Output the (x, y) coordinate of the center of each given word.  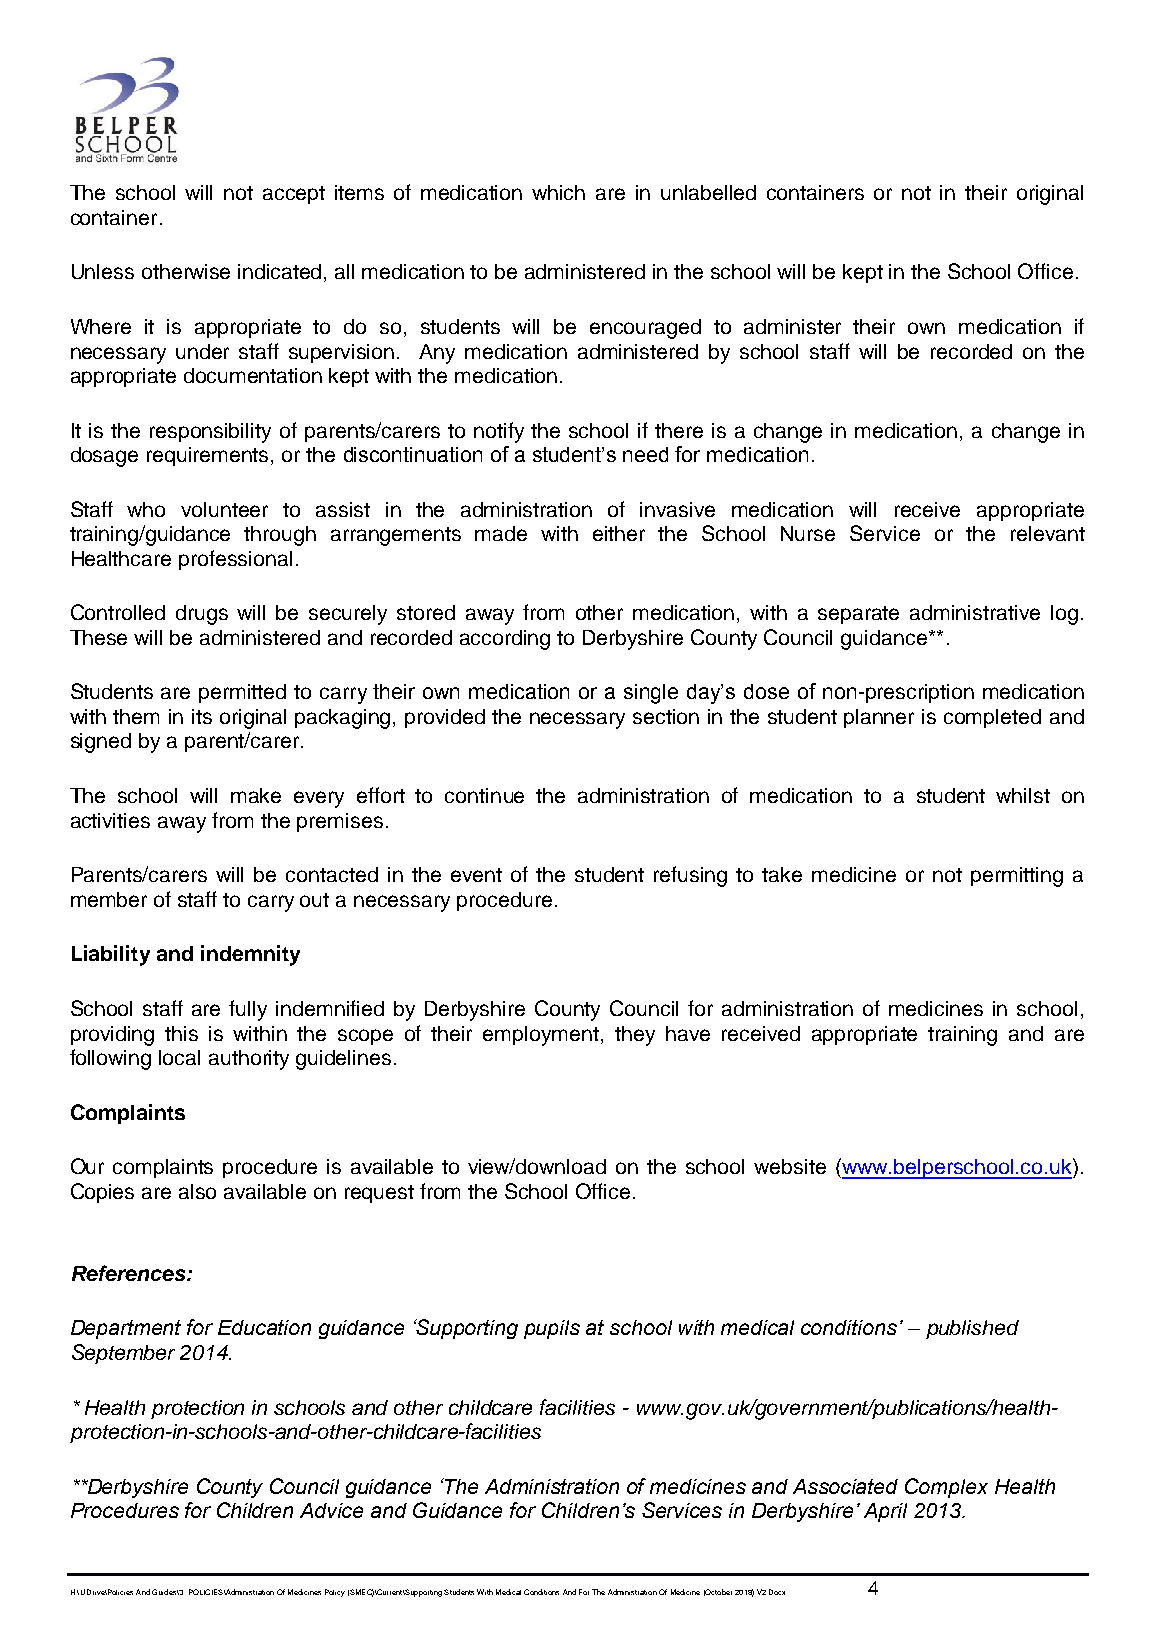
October (718, 1592)
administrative (975, 612)
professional (235, 560)
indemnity (250, 955)
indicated (281, 273)
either (619, 533)
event (476, 875)
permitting (1017, 877)
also (197, 1191)
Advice (331, 1510)
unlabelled (708, 192)
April (885, 1512)
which (558, 192)
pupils (552, 1329)
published (972, 1329)
